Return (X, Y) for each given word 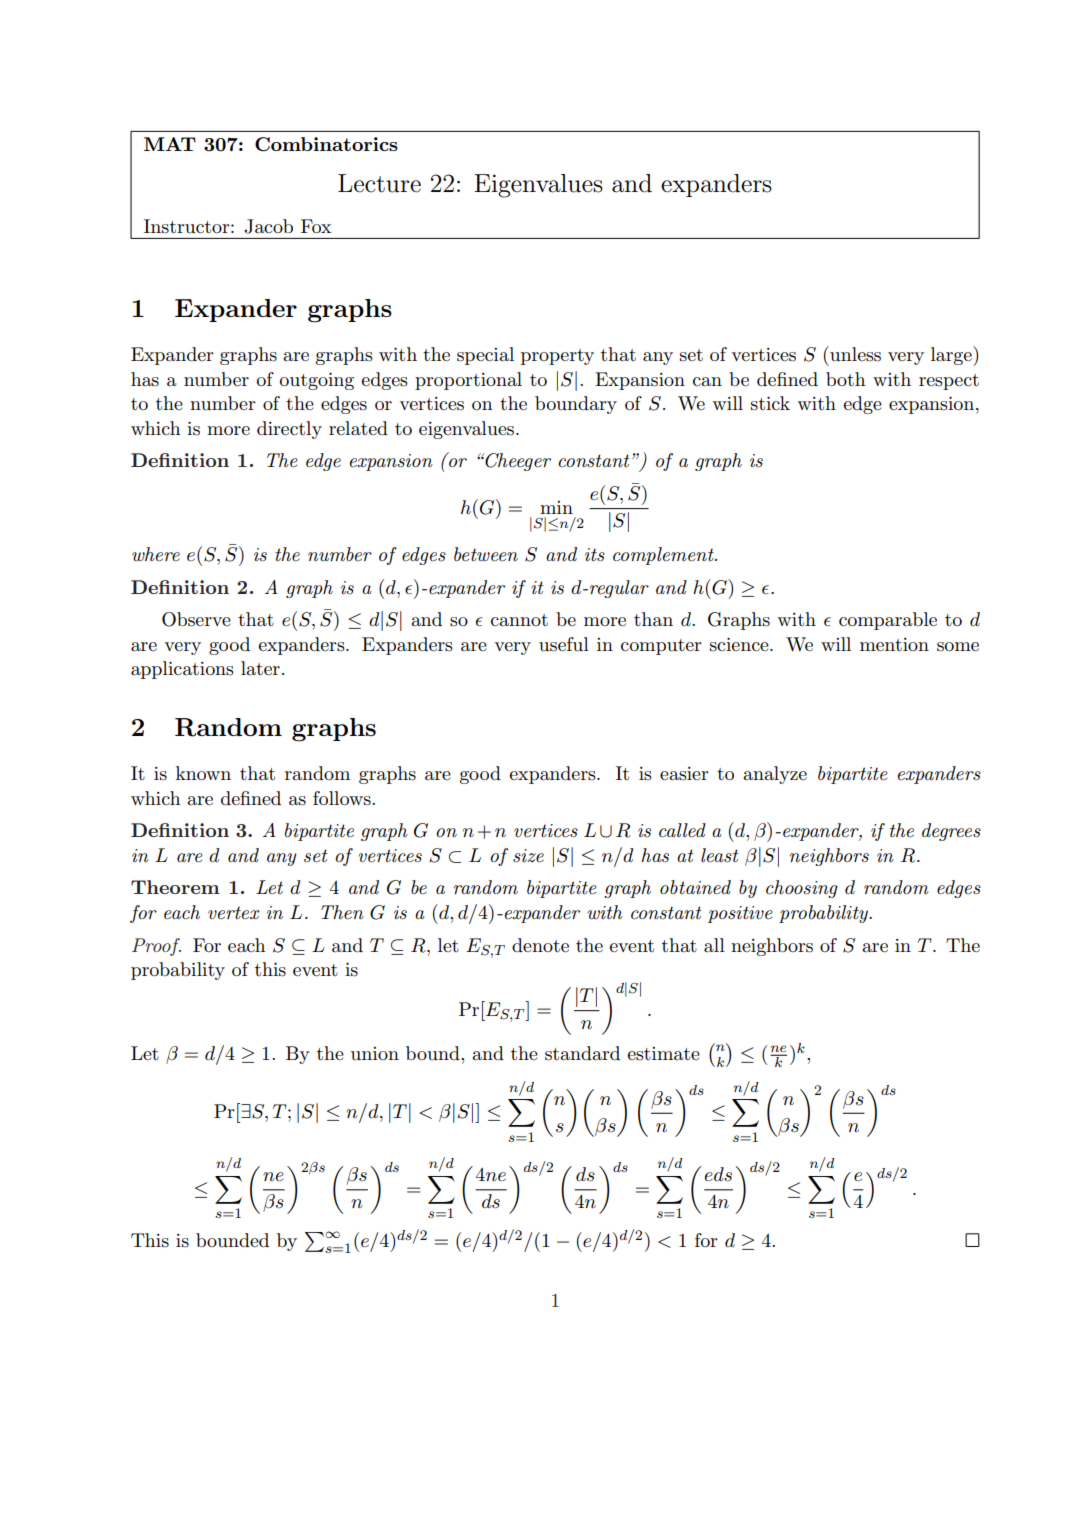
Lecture (379, 183)
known (203, 773)
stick (770, 403)
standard (582, 1053)
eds (718, 1174)
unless (854, 354)
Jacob (268, 226)
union (375, 1054)
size (528, 856)
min (556, 507)
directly (289, 430)
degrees (951, 832)
